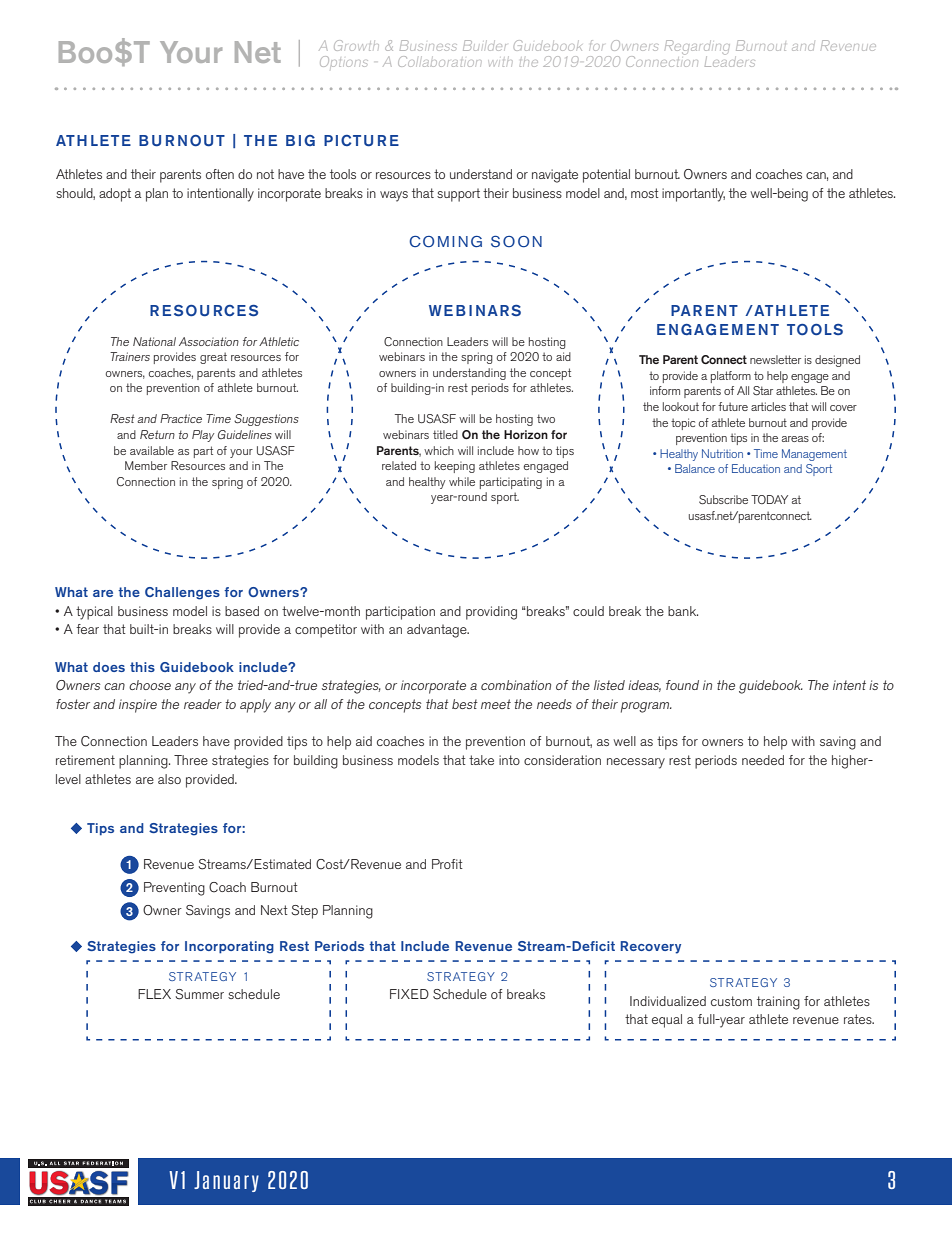 The image size is (952, 1233). I want to click on January, so click(226, 1181).
